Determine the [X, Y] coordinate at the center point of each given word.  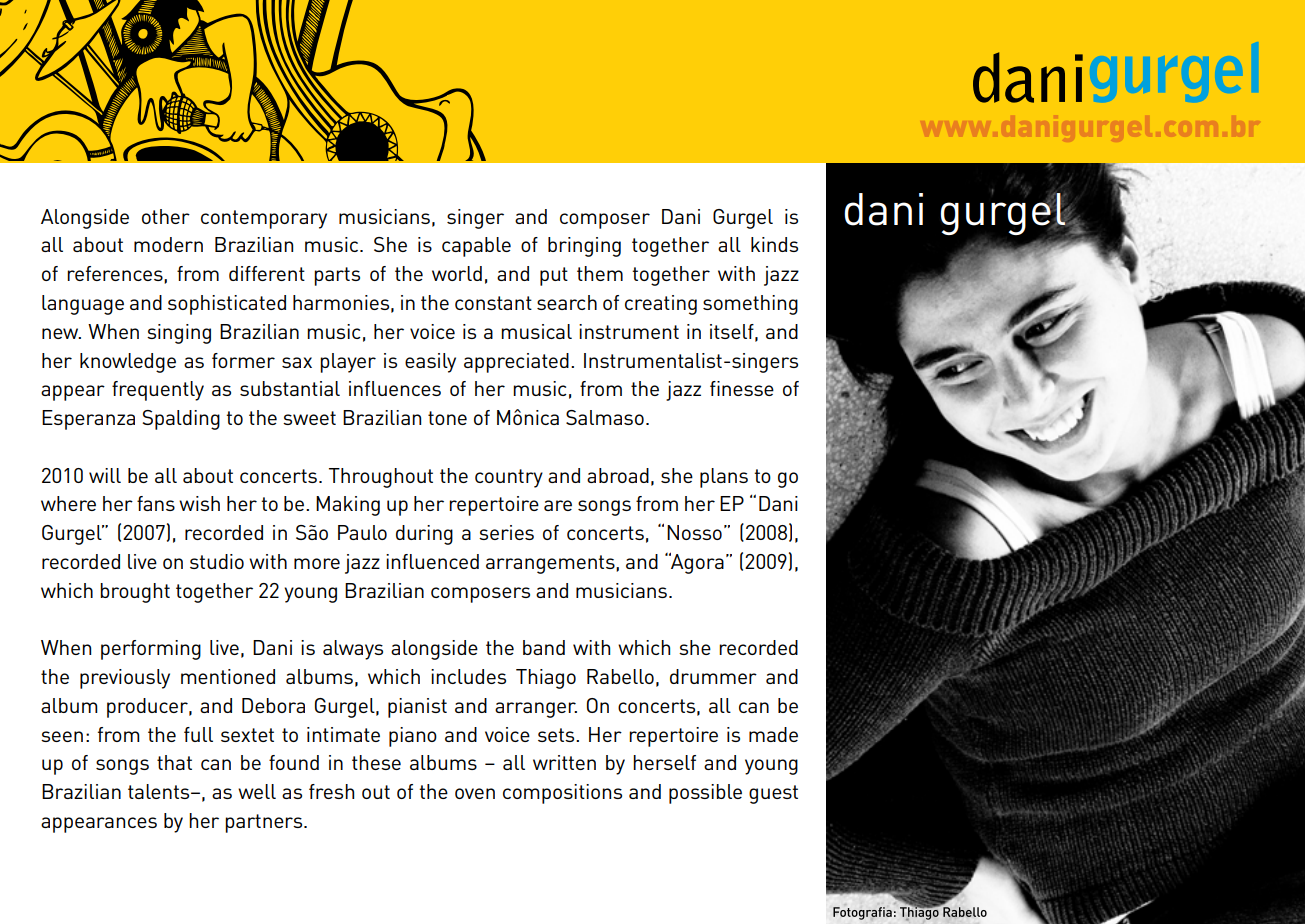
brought [135, 593]
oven [475, 793]
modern [168, 244]
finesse [742, 388]
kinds [774, 244]
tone [447, 418]
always [353, 650]
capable [476, 247]
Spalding [181, 420]
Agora [696, 563]
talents [160, 791]
